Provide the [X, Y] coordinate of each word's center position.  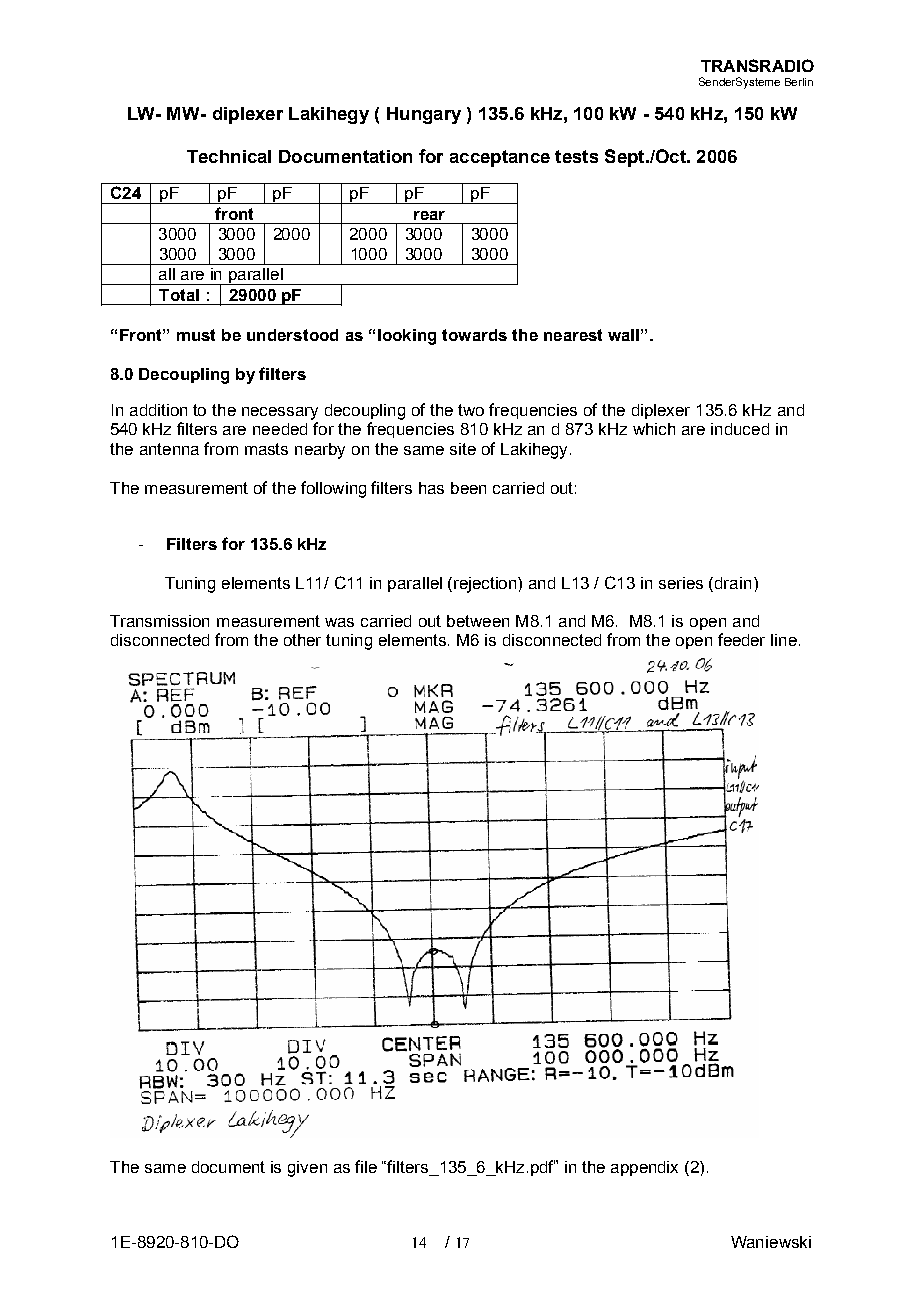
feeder [741, 639]
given [307, 1169]
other [302, 640]
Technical [229, 156]
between [478, 621]
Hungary [424, 115]
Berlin [799, 82]
